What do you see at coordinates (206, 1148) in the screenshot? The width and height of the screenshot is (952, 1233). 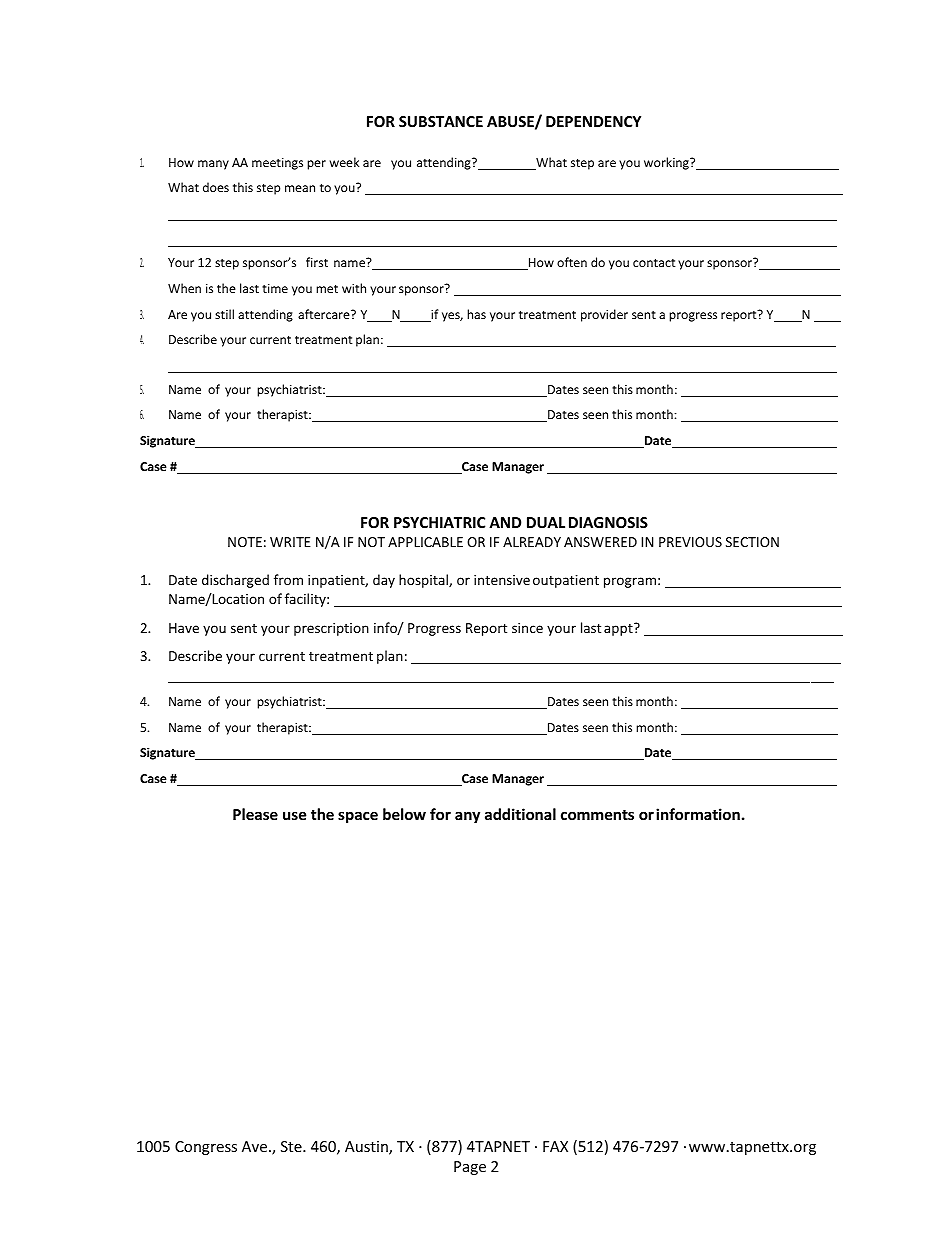 I see `Congress` at bounding box center [206, 1148].
